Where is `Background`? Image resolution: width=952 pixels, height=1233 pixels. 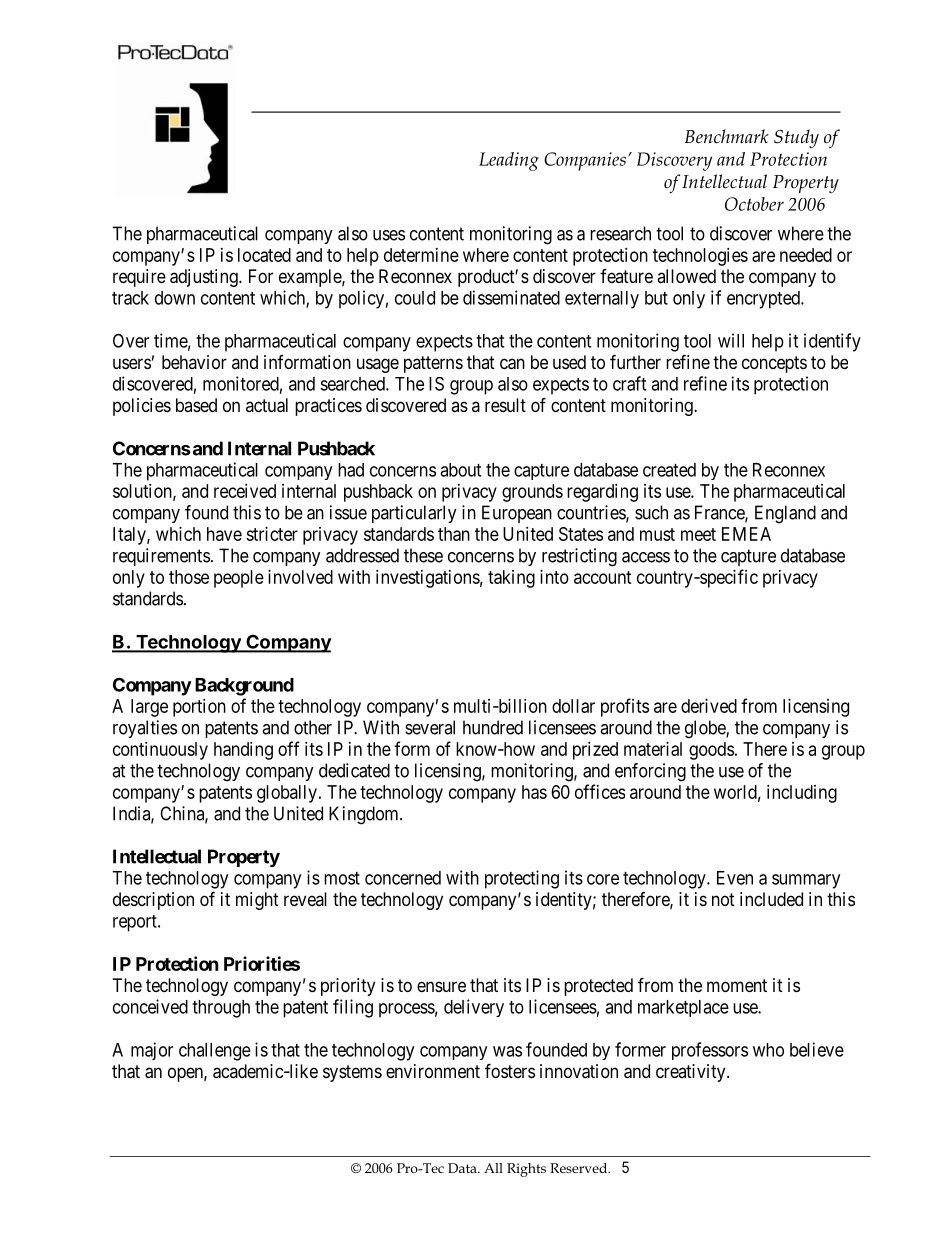 Background is located at coordinates (244, 687).
